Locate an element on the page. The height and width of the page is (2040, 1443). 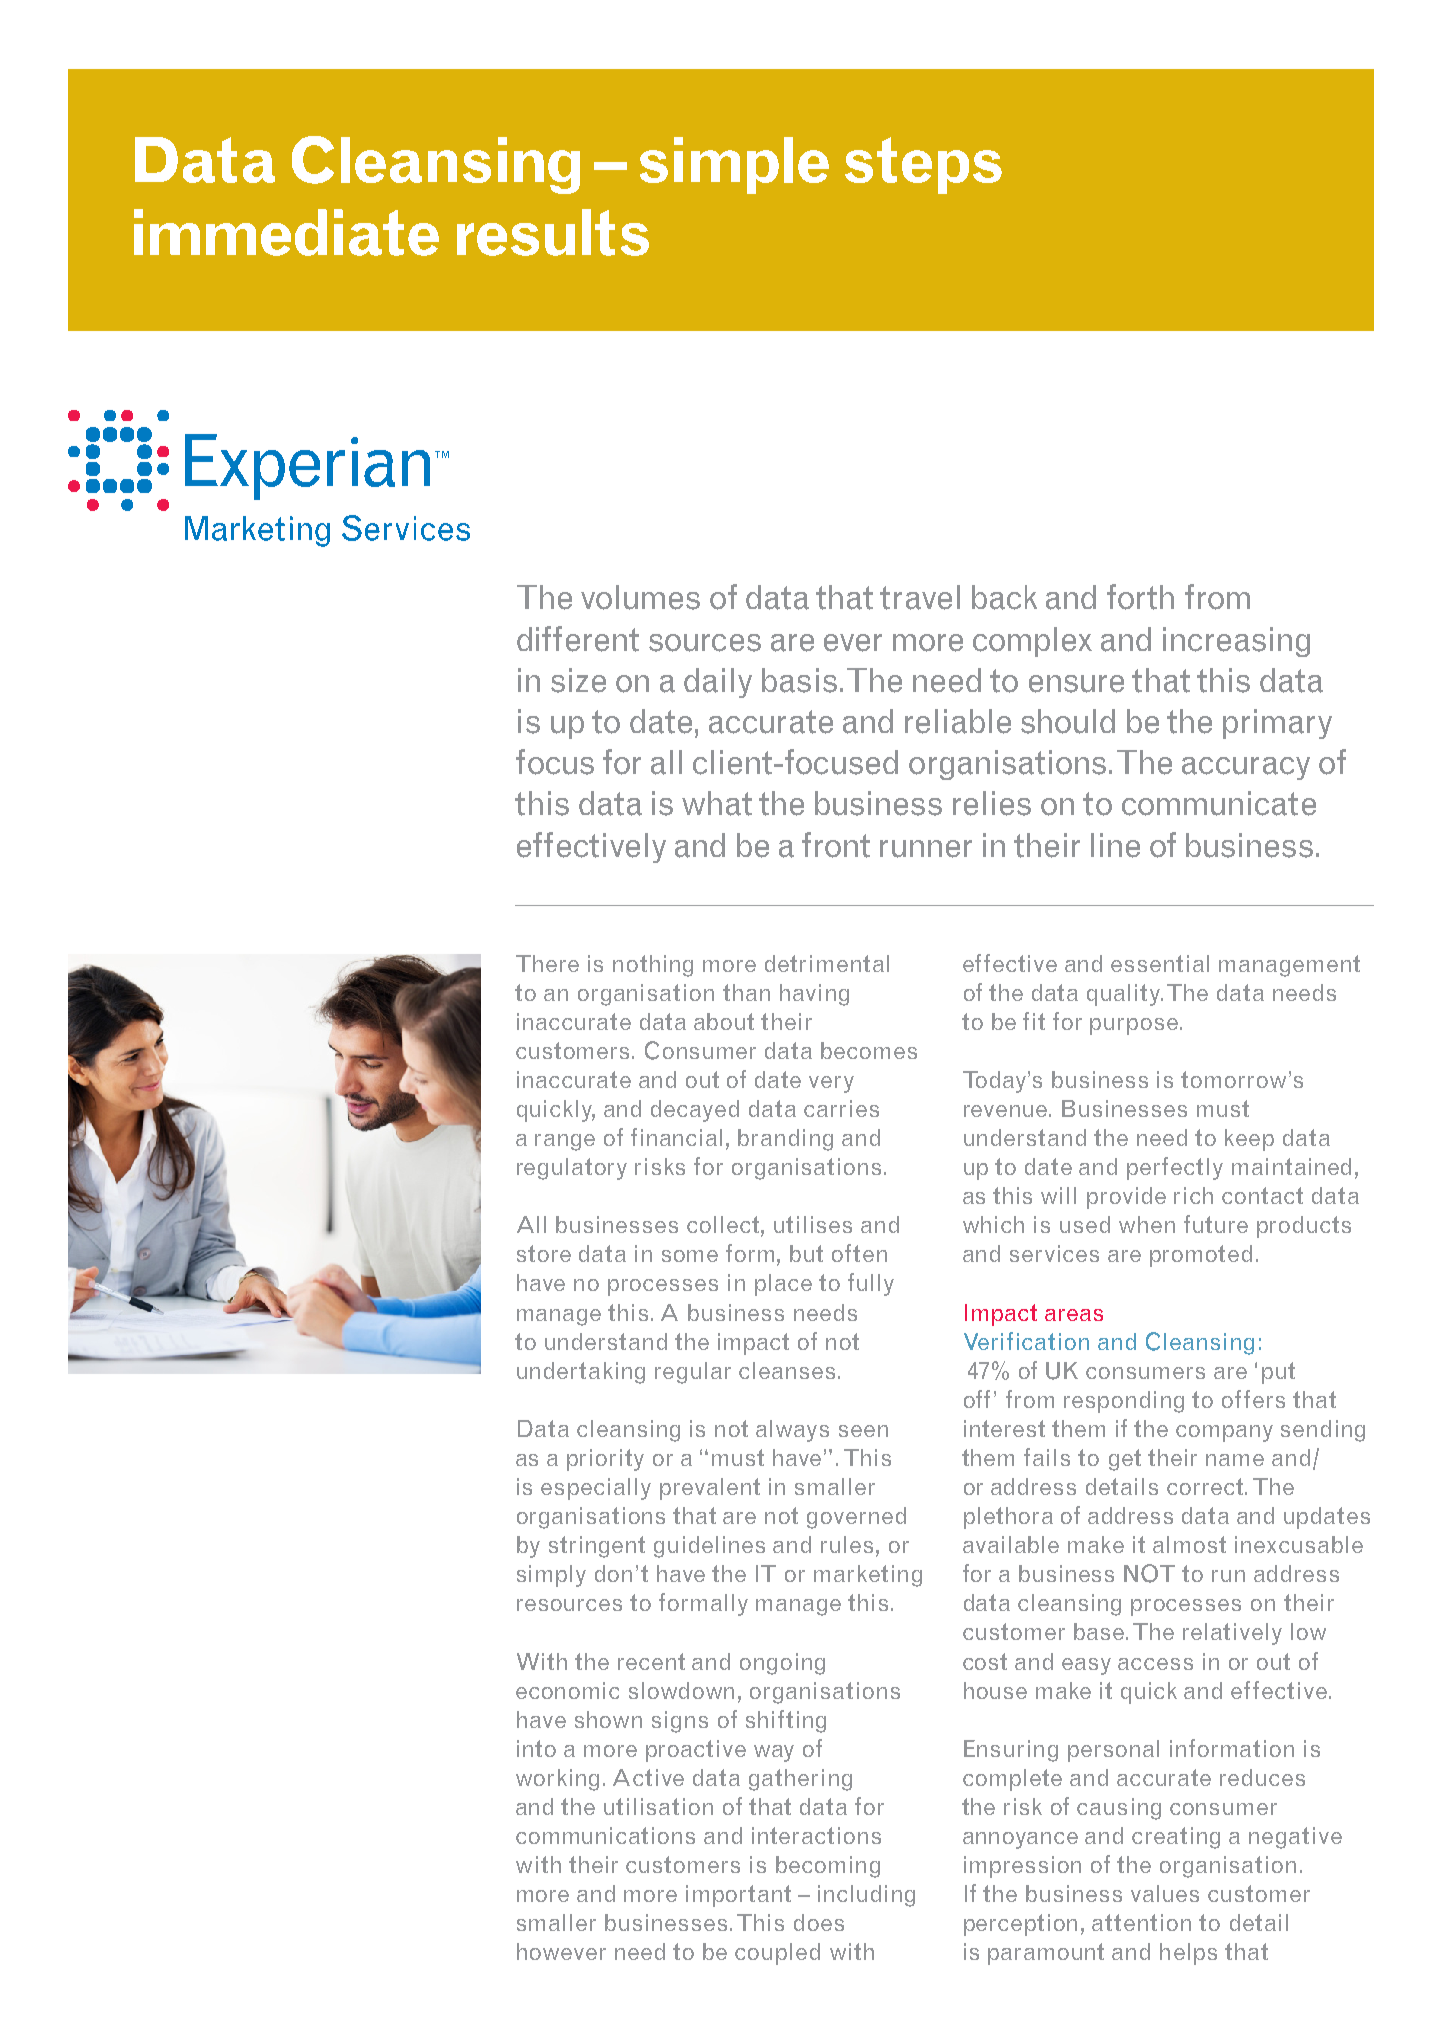
very is located at coordinates (831, 1084).
